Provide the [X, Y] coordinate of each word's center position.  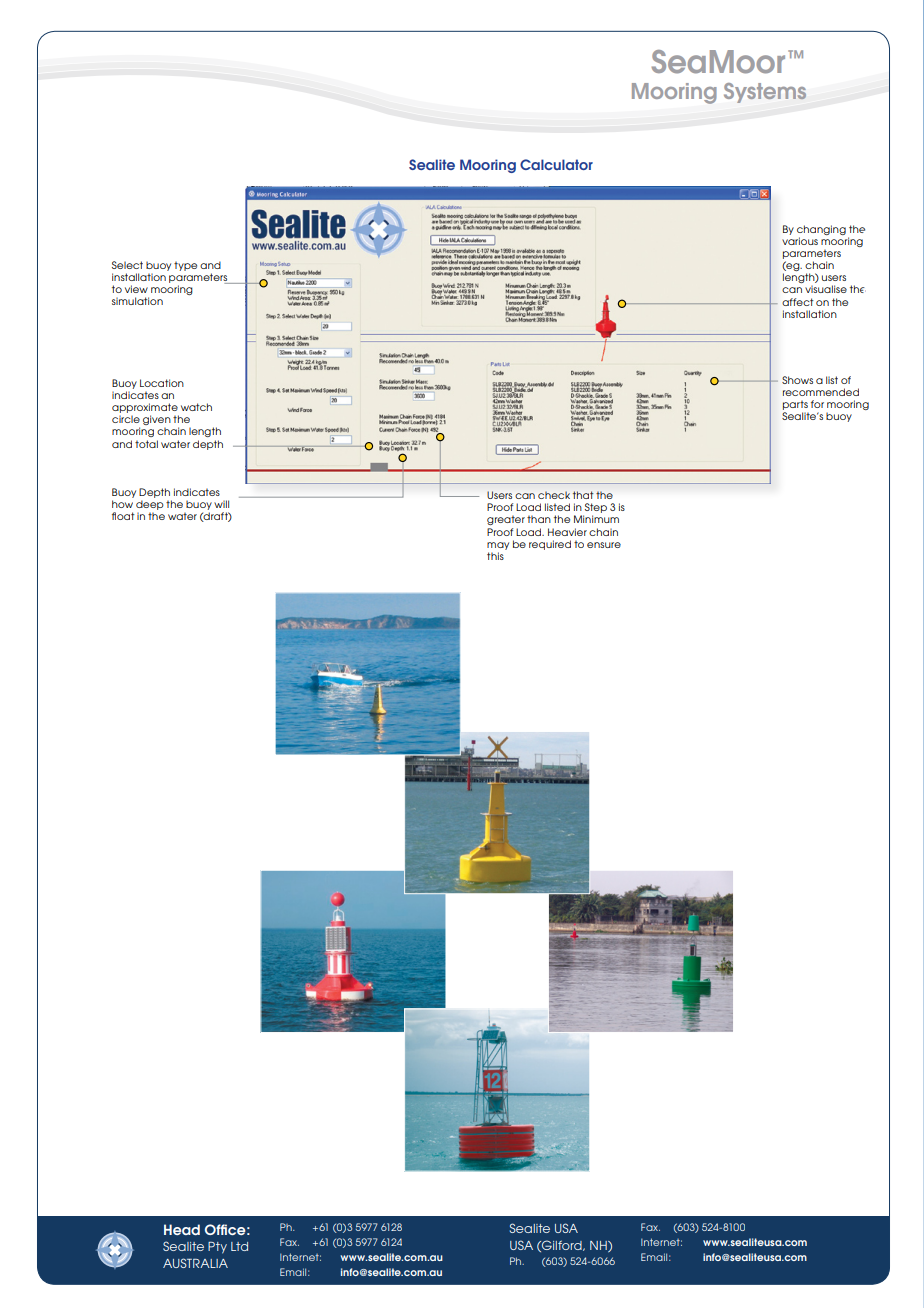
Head [182, 1229]
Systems [765, 93]
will [221, 504]
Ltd [239, 1246]
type [185, 266]
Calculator [556, 164]
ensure [604, 545]
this [495, 556]
